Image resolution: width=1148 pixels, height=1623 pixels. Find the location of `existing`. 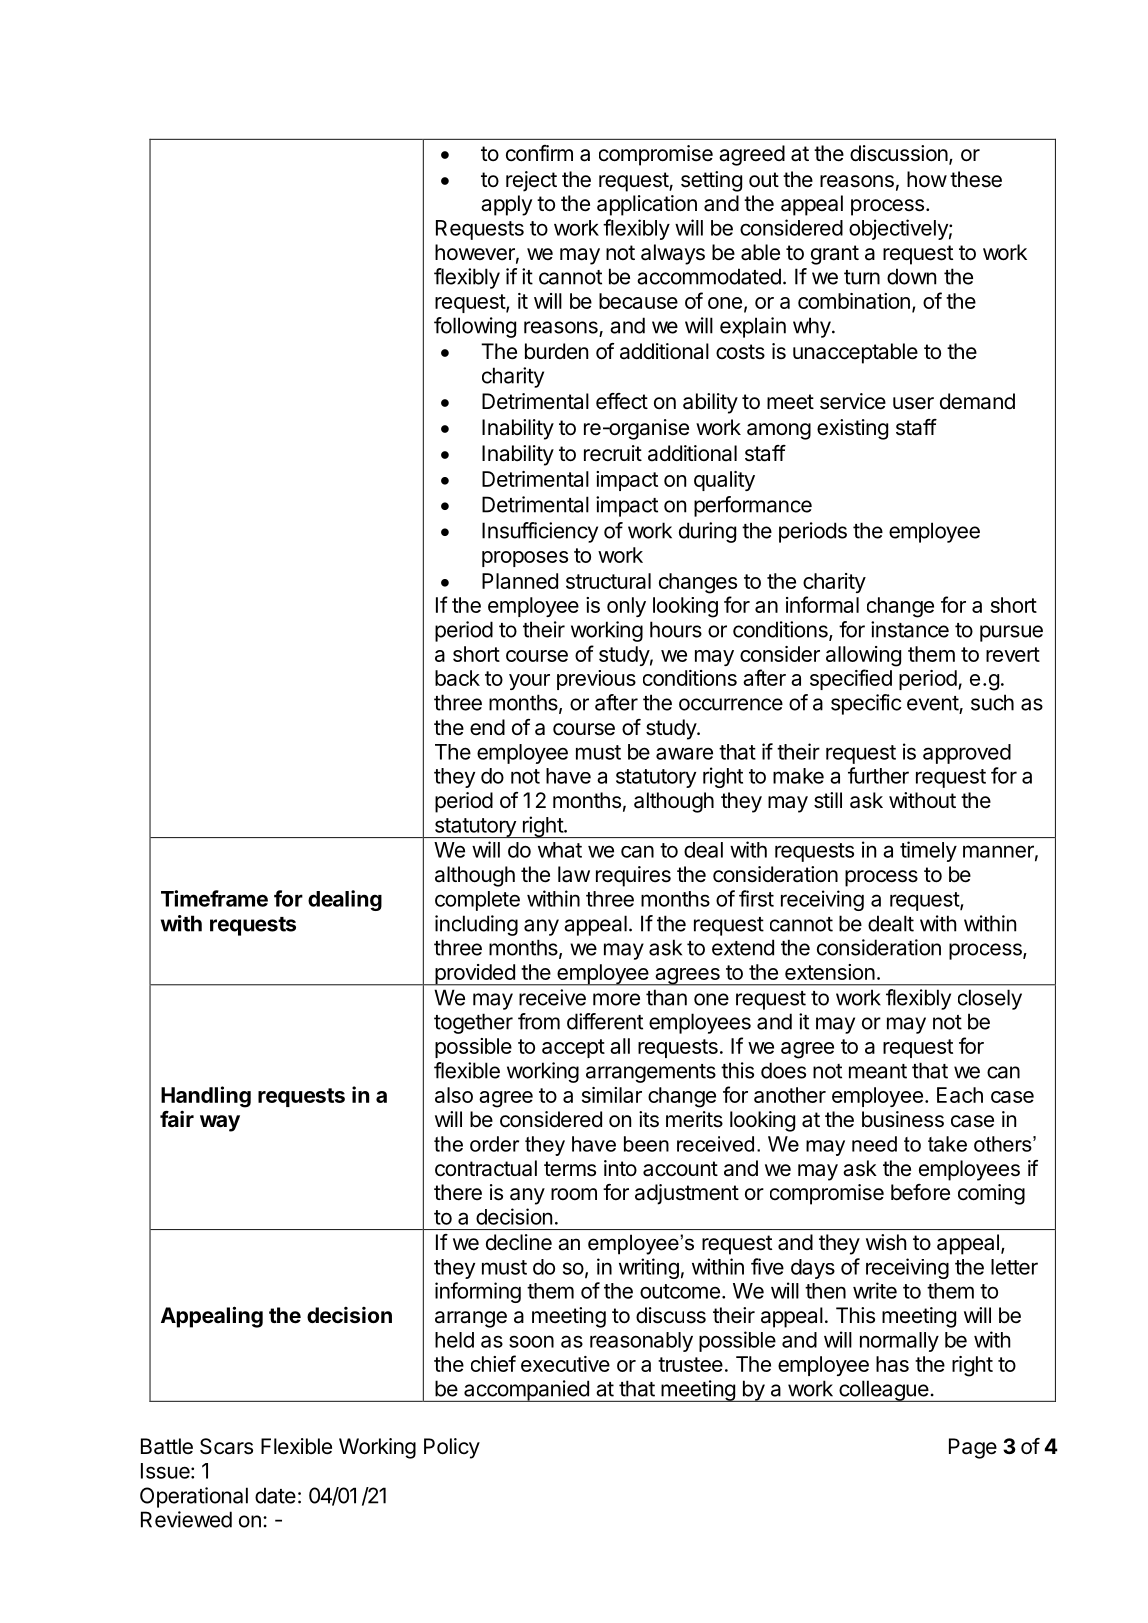

existing is located at coordinates (852, 429).
